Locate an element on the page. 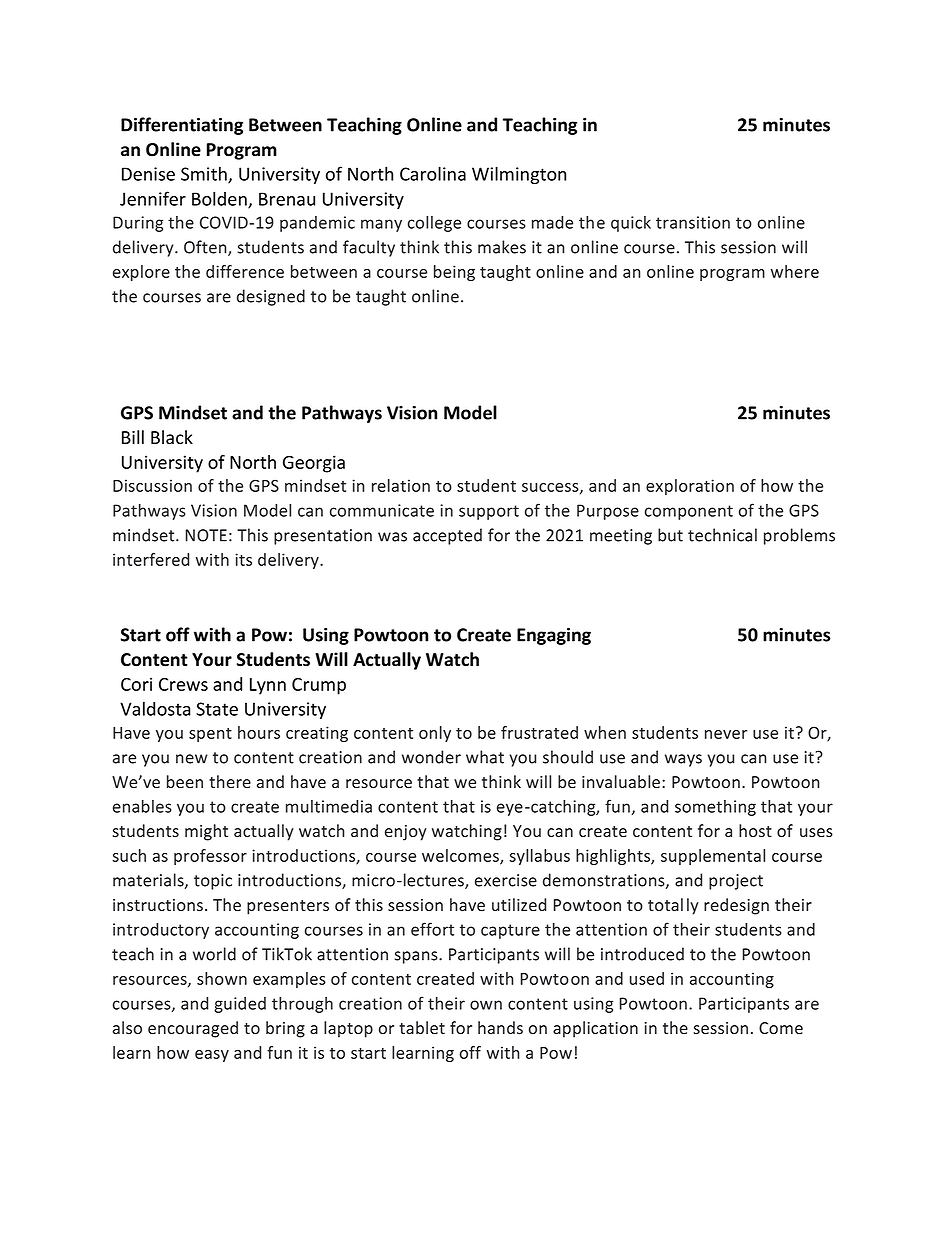  Smith is located at coordinates (205, 174).
